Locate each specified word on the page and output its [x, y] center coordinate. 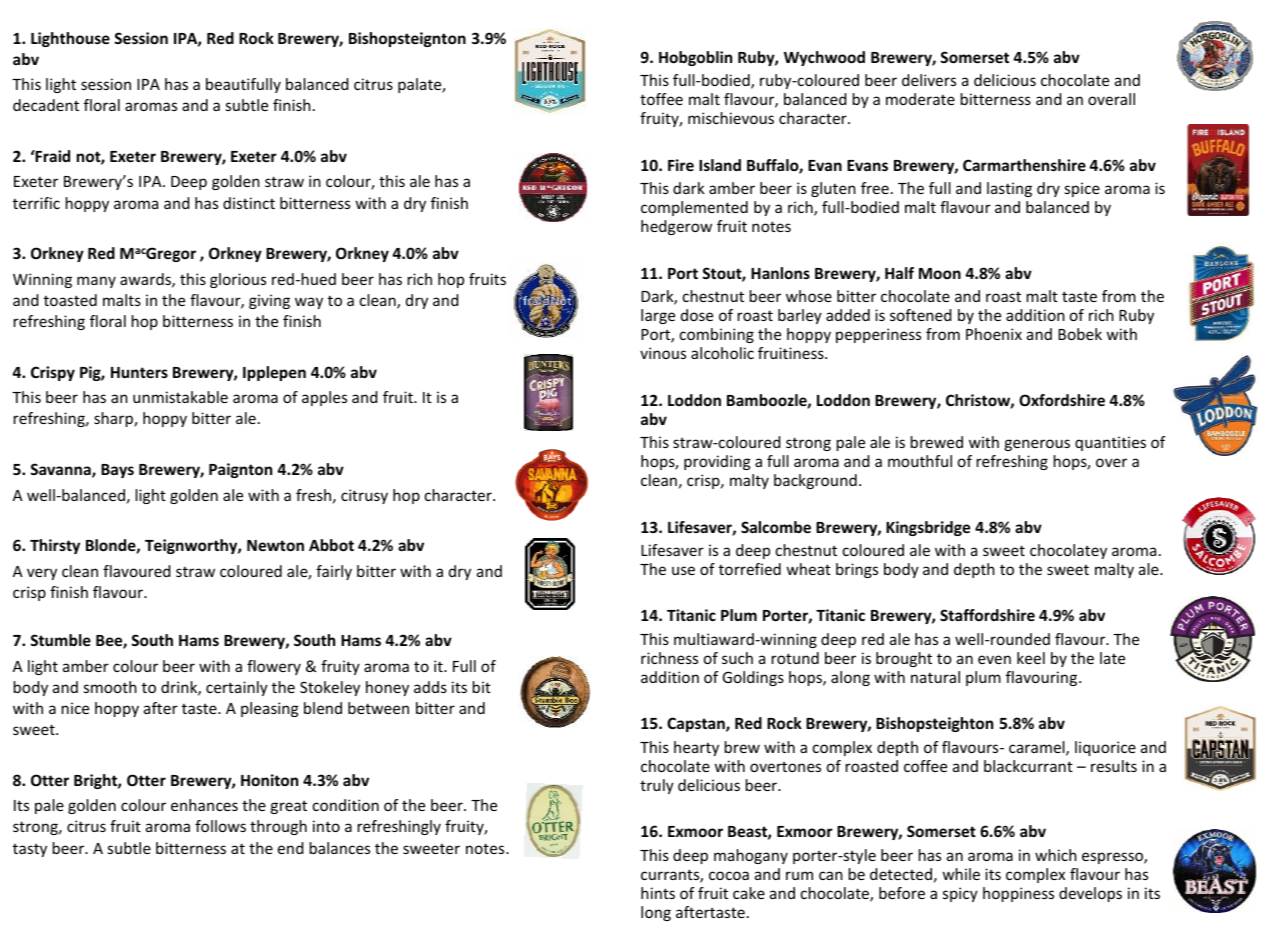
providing [717, 462]
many [96, 282]
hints [658, 893]
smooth [110, 687]
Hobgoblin [695, 58]
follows [220, 826]
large [658, 316]
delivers [929, 80]
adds [430, 687]
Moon [940, 273]
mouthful [920, 461]
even [994, 659]
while [961, 874]
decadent [46, 105]
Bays [117, 471]
